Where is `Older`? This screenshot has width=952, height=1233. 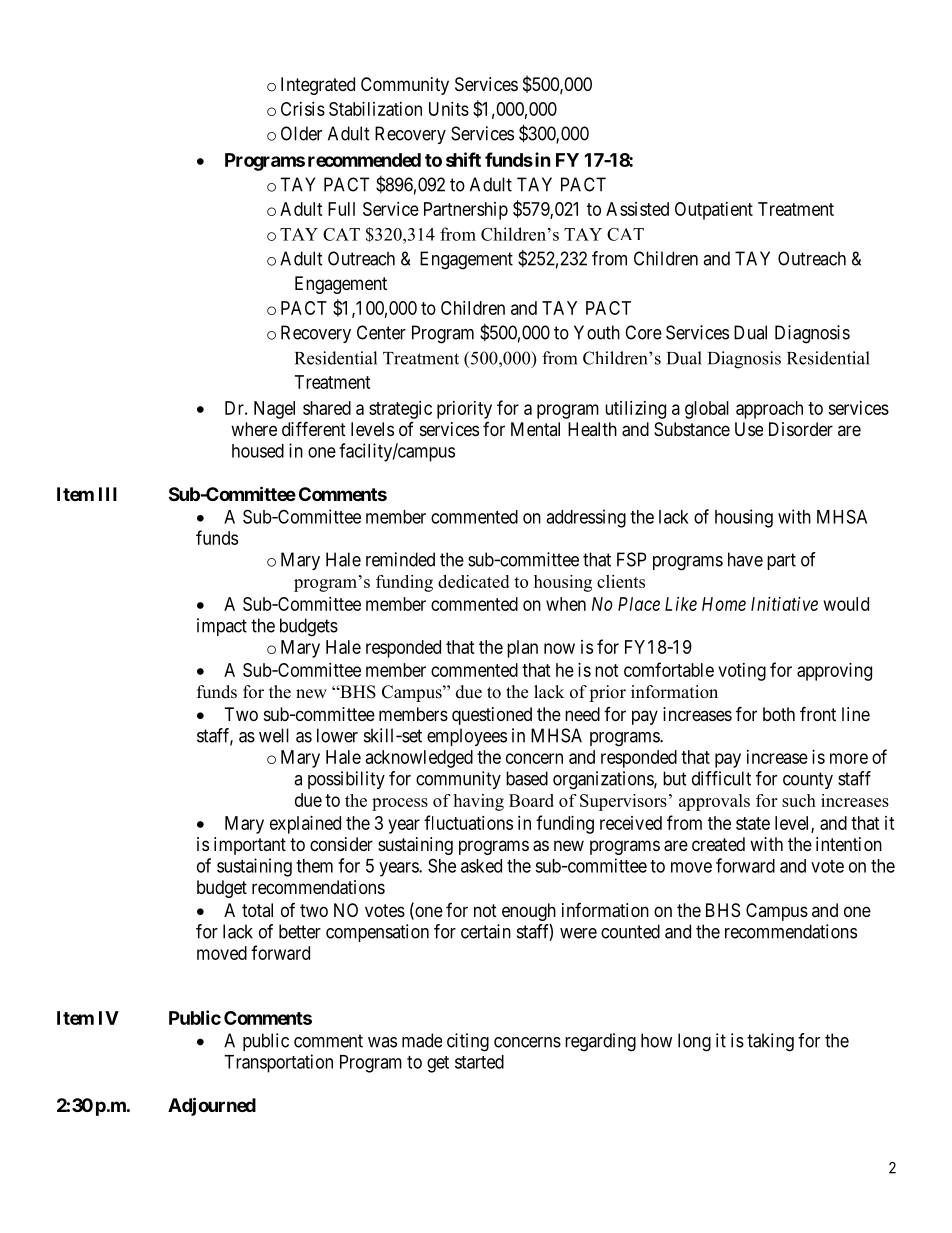
Older is located at coordinates (301, 133).
